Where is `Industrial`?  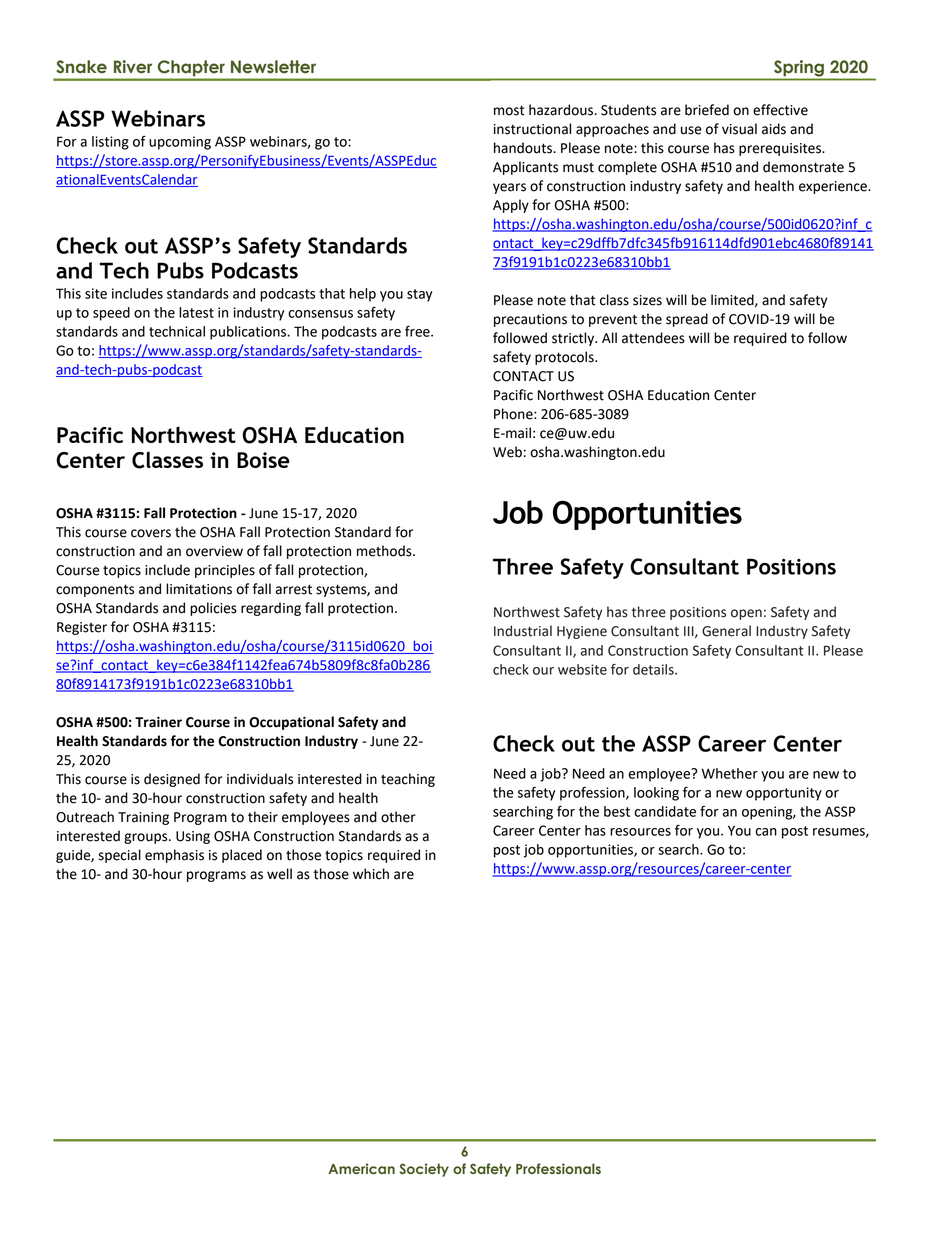 Industrial is located at coordinates (523, 631).
